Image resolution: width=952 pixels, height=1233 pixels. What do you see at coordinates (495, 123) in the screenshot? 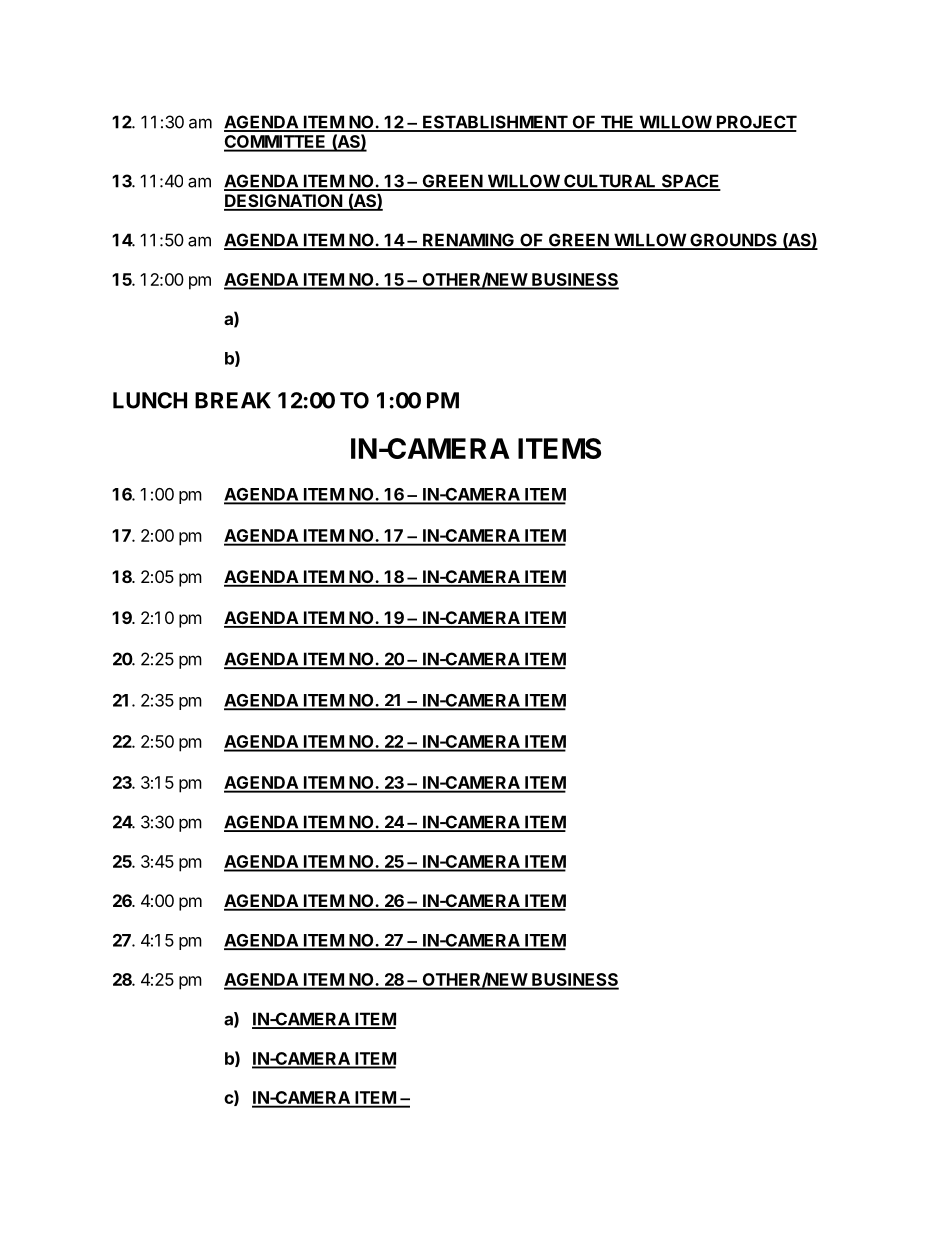
I see `ESTABLISHMENT` at bounding box center [495, 123].
